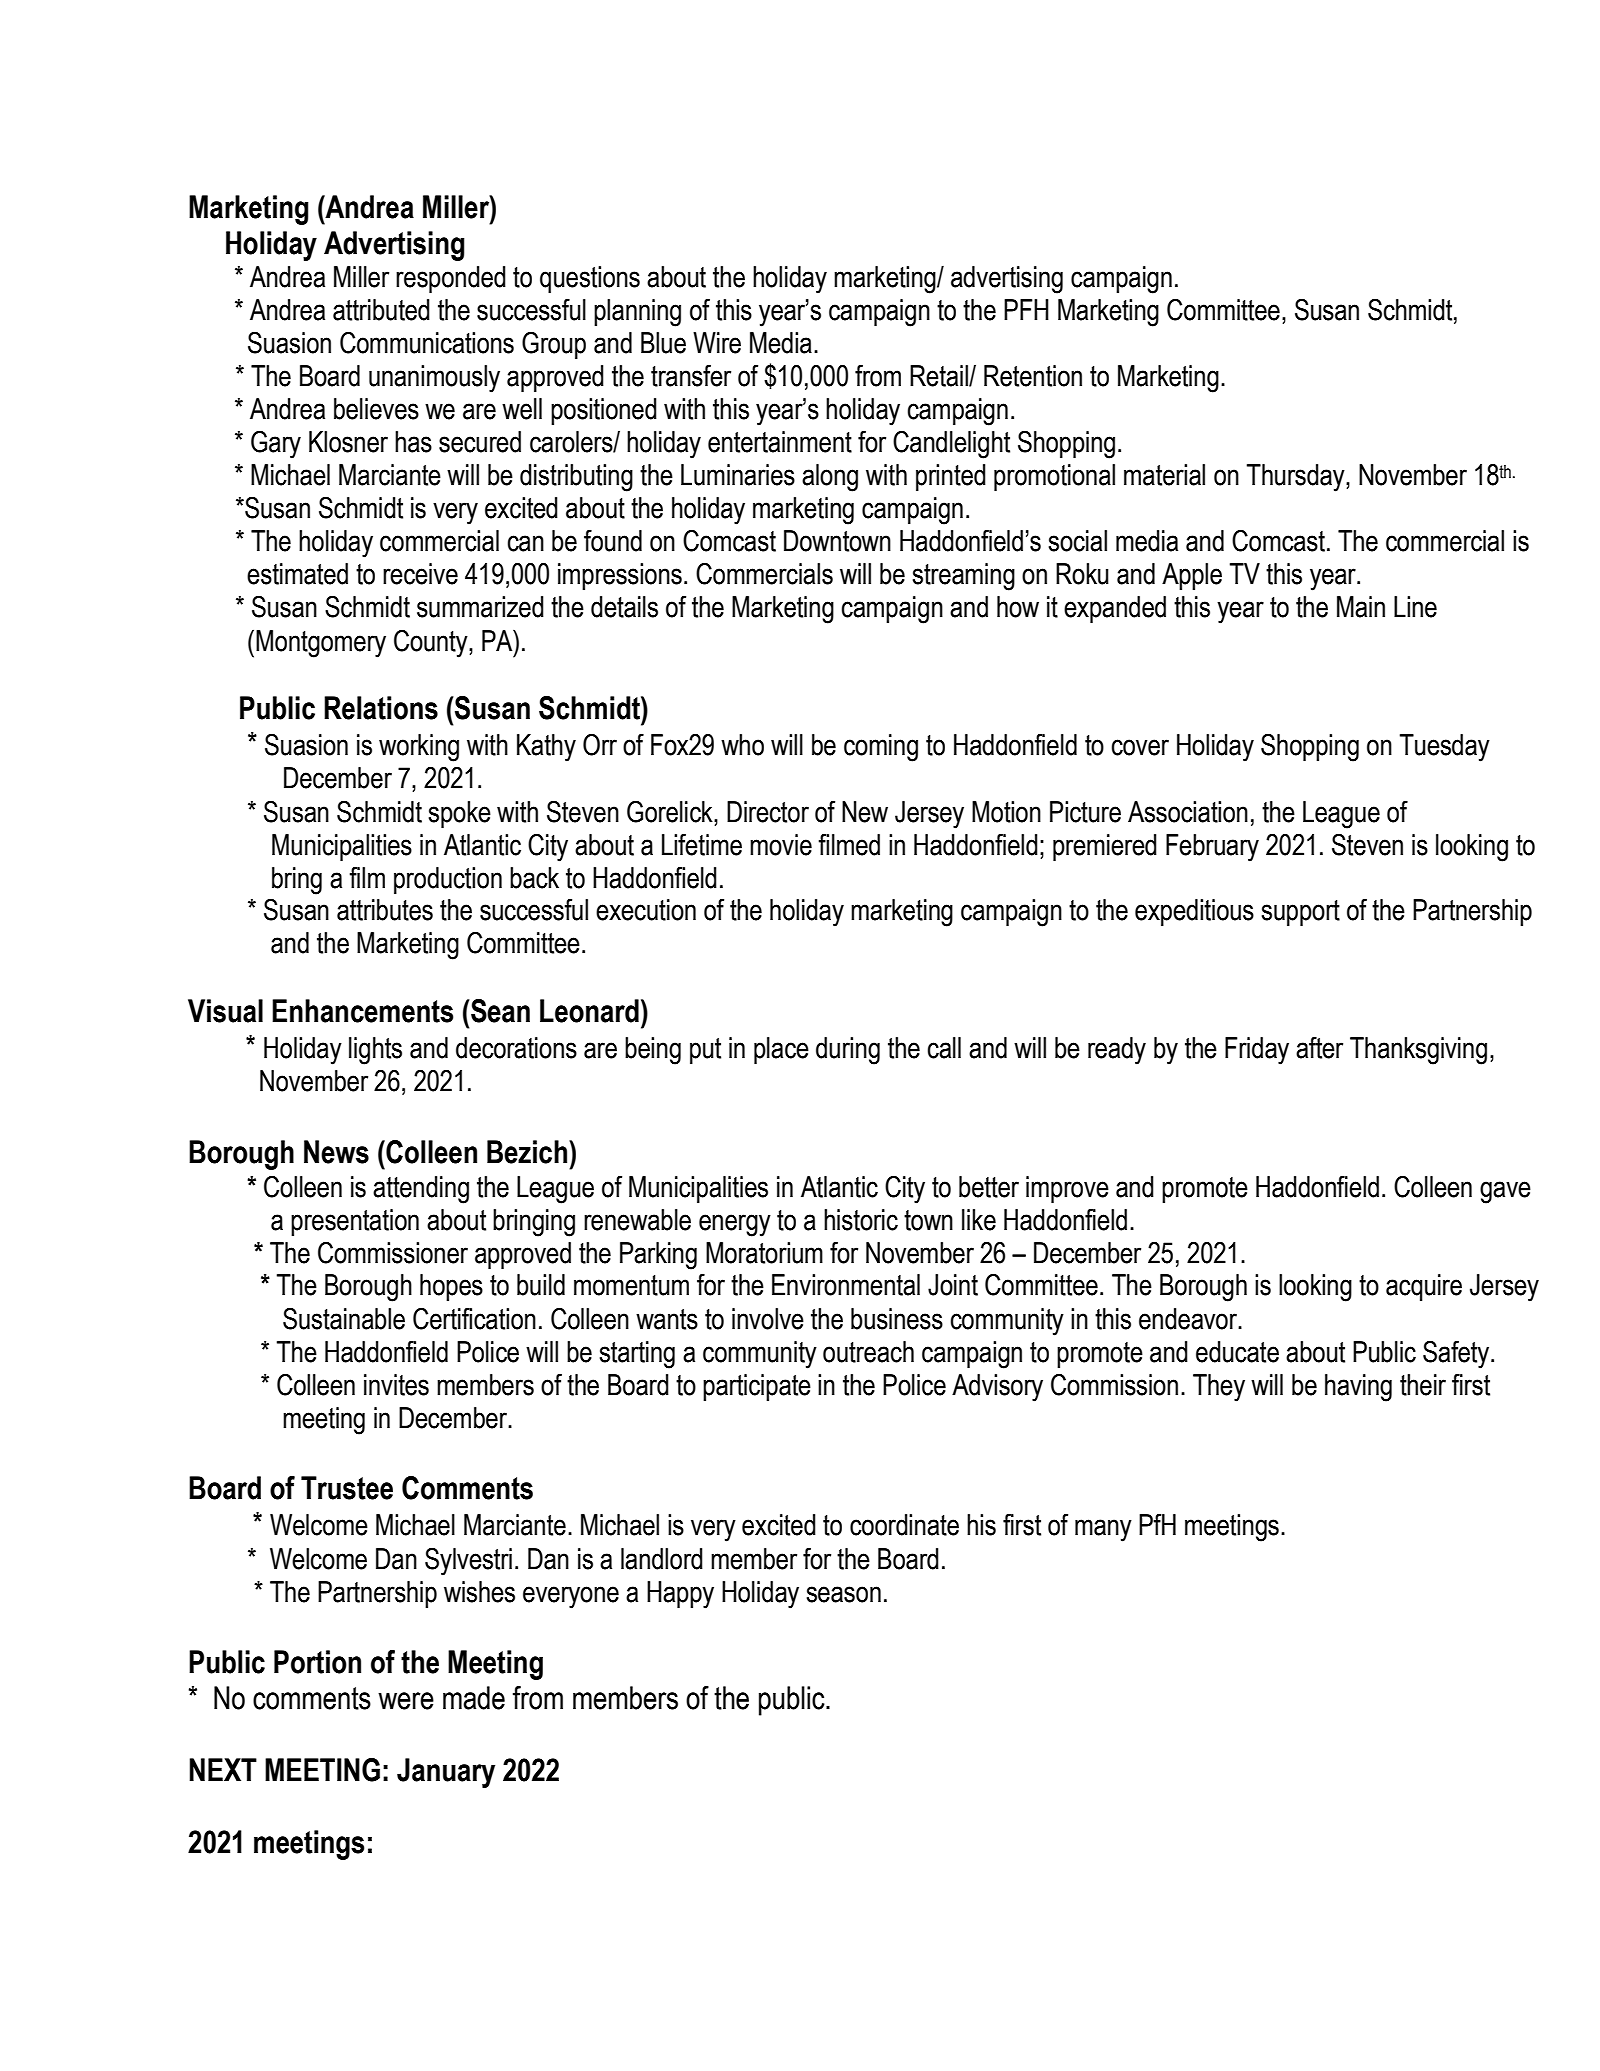 The image size is (1600, 2071). What do you see at coordinates (381, 310) in the screenshot?
I see `attributed` at bounding box center [381, 310].
